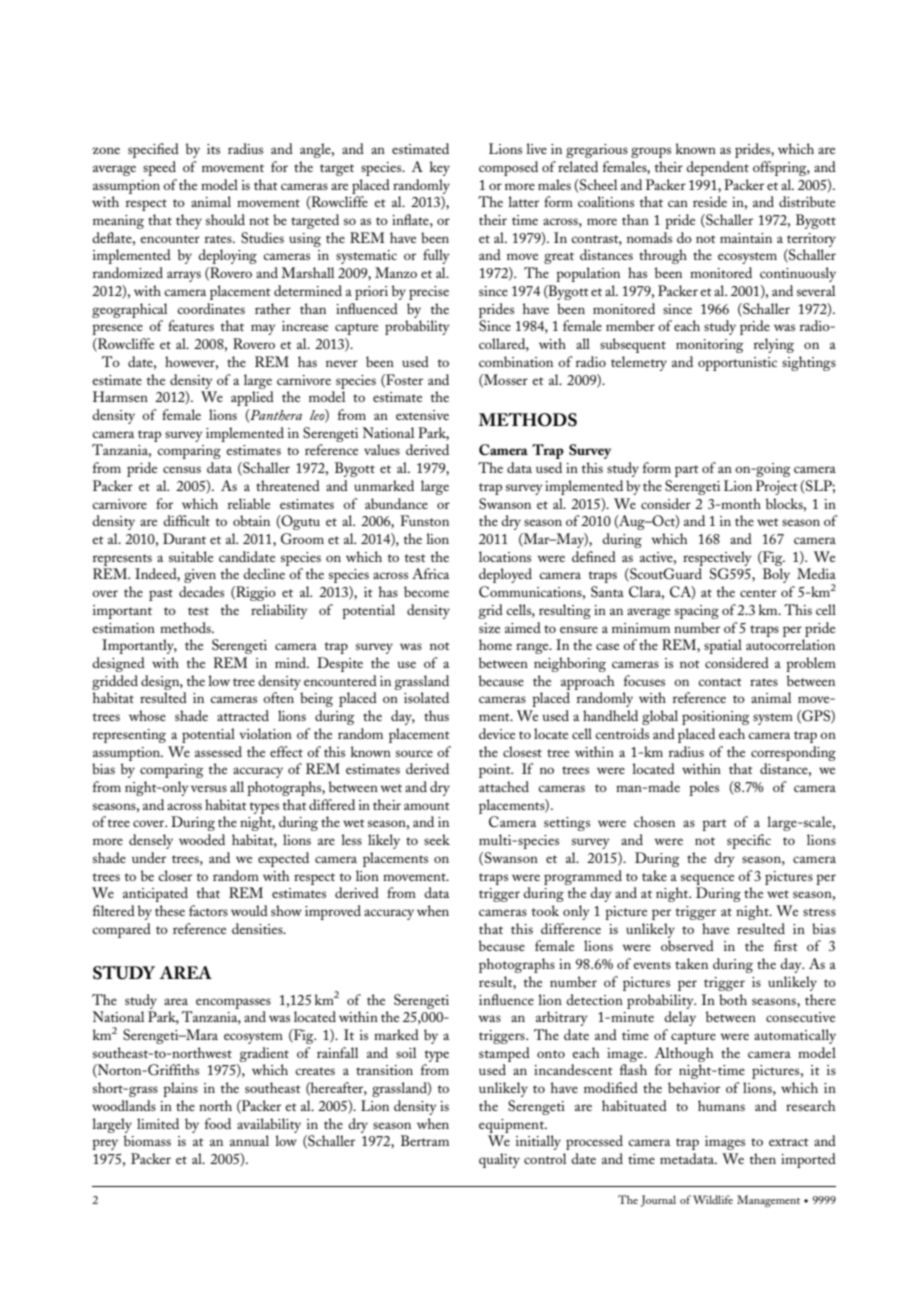 The image size is (924, 1308). What do you see at coordinates (717, 168) in the screenshot?
I see `dependent` at bounding box center [717, 168].
